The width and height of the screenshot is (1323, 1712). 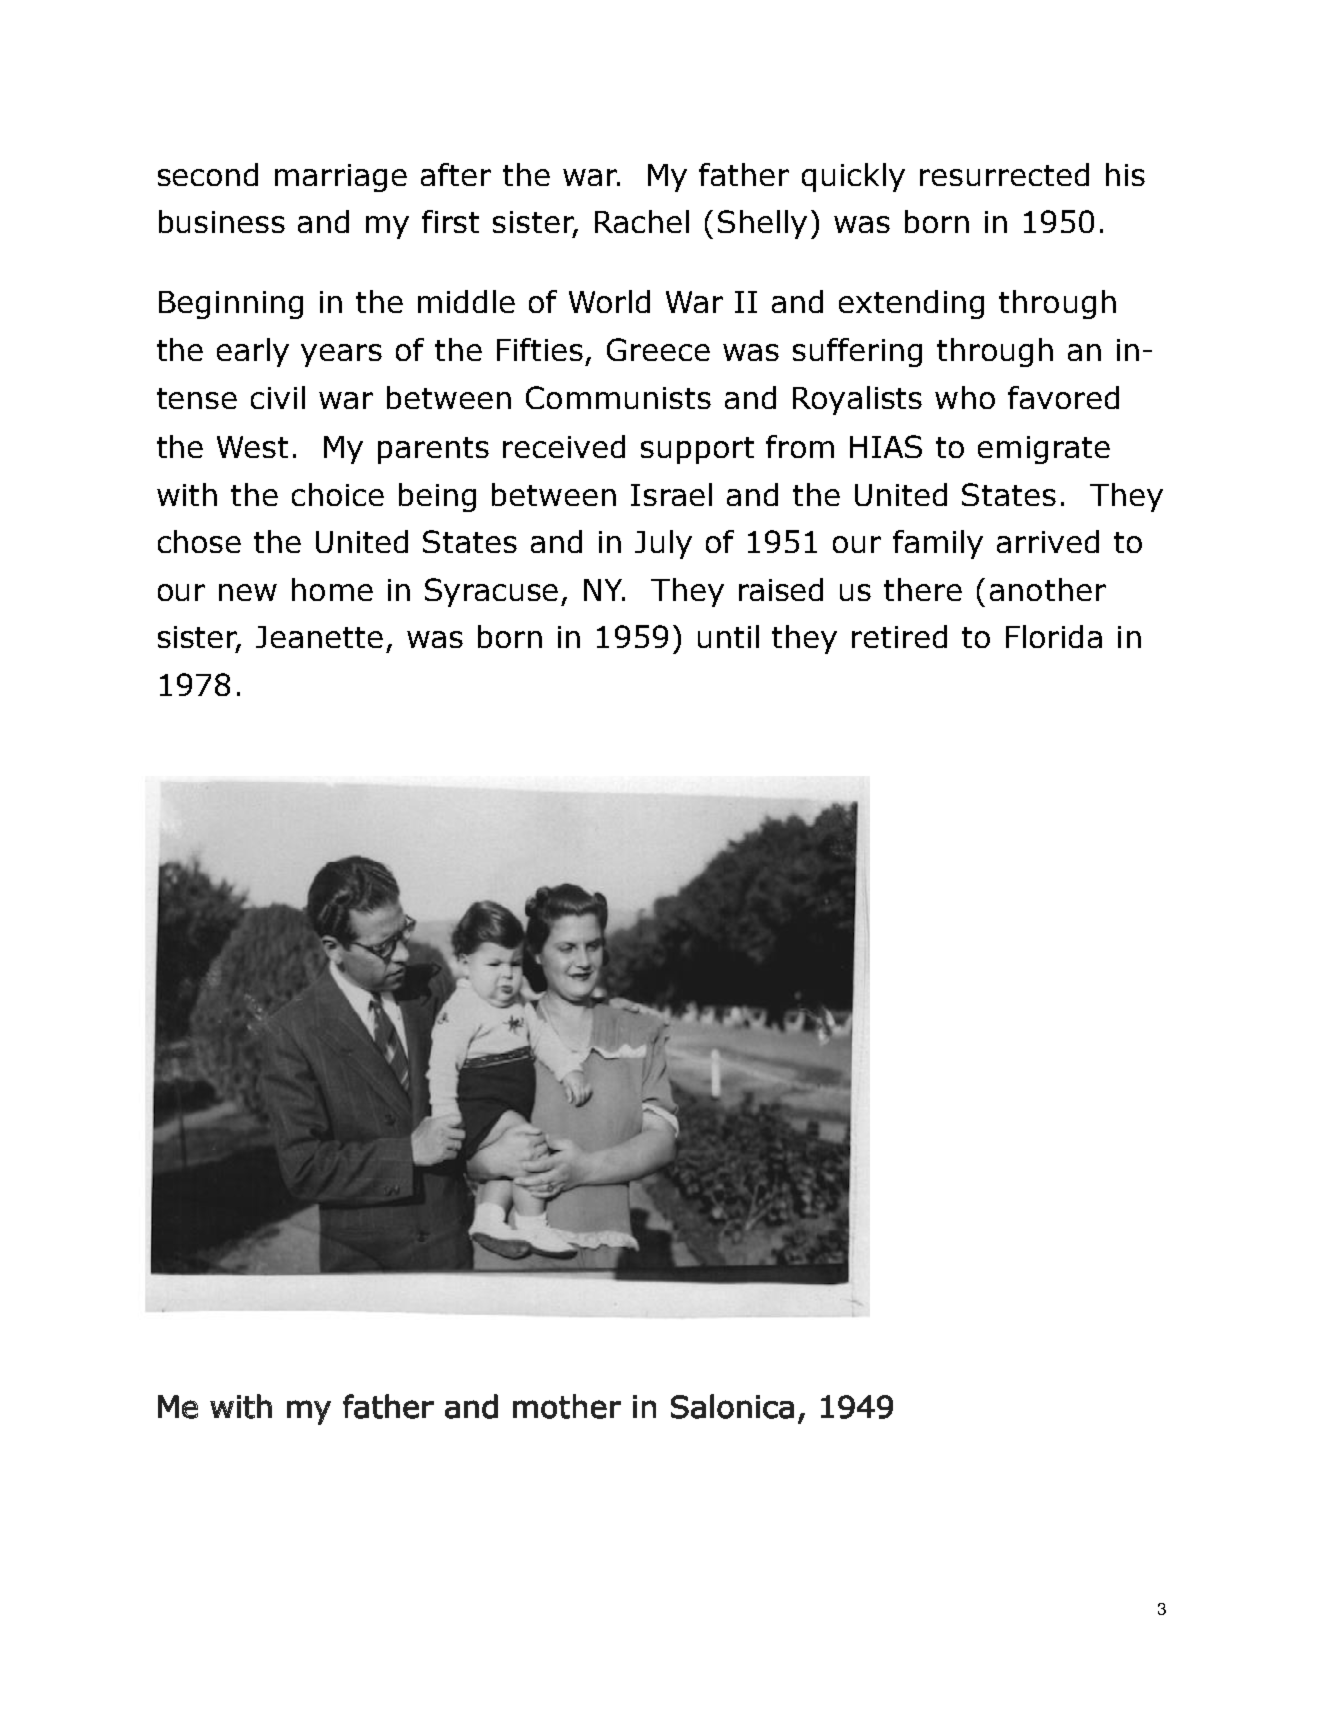 I want to click on Florida, so click(x=1054, y=636).
